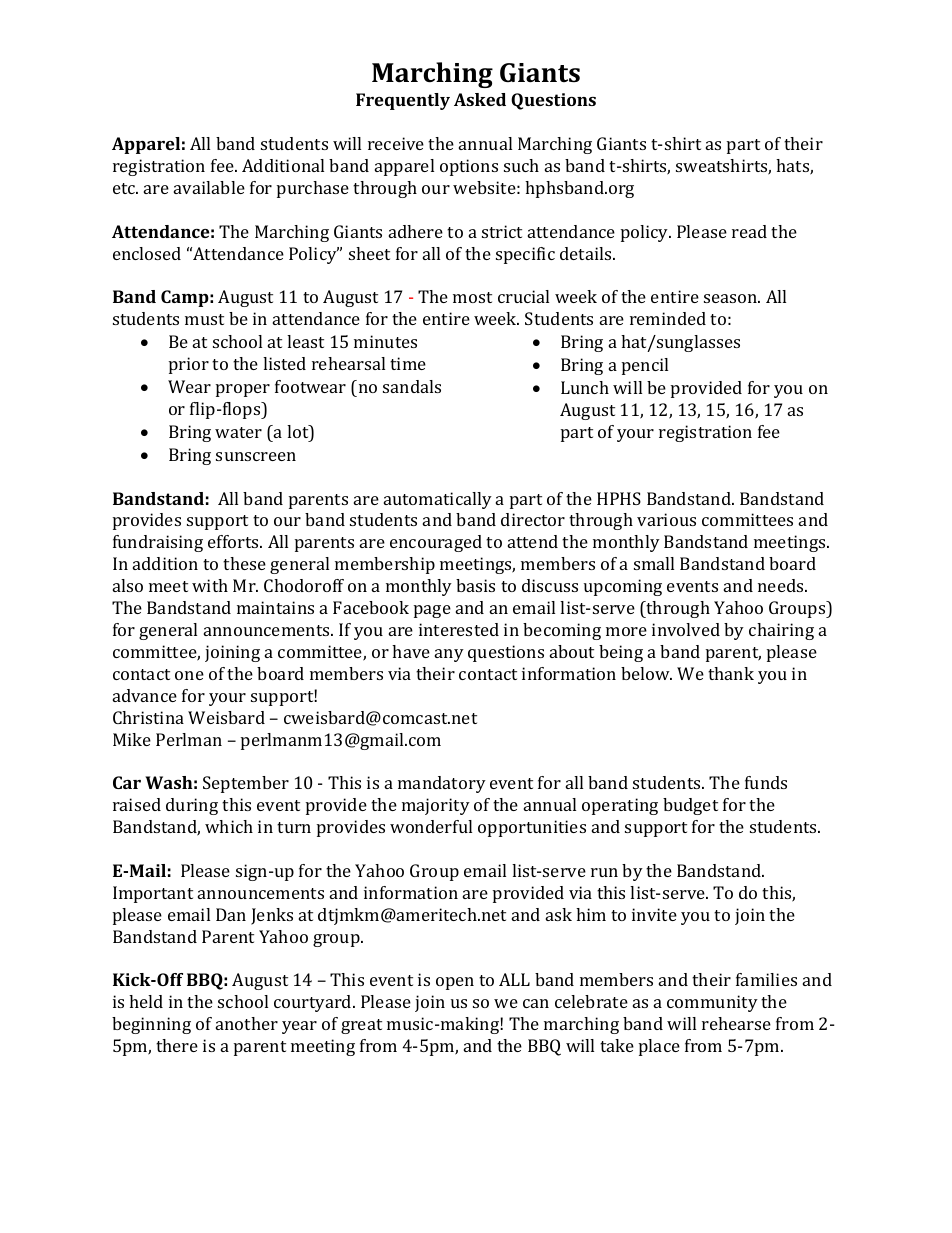 This screenshot has width=952, height=1233. I want to click on another, so click(247, 1023).
